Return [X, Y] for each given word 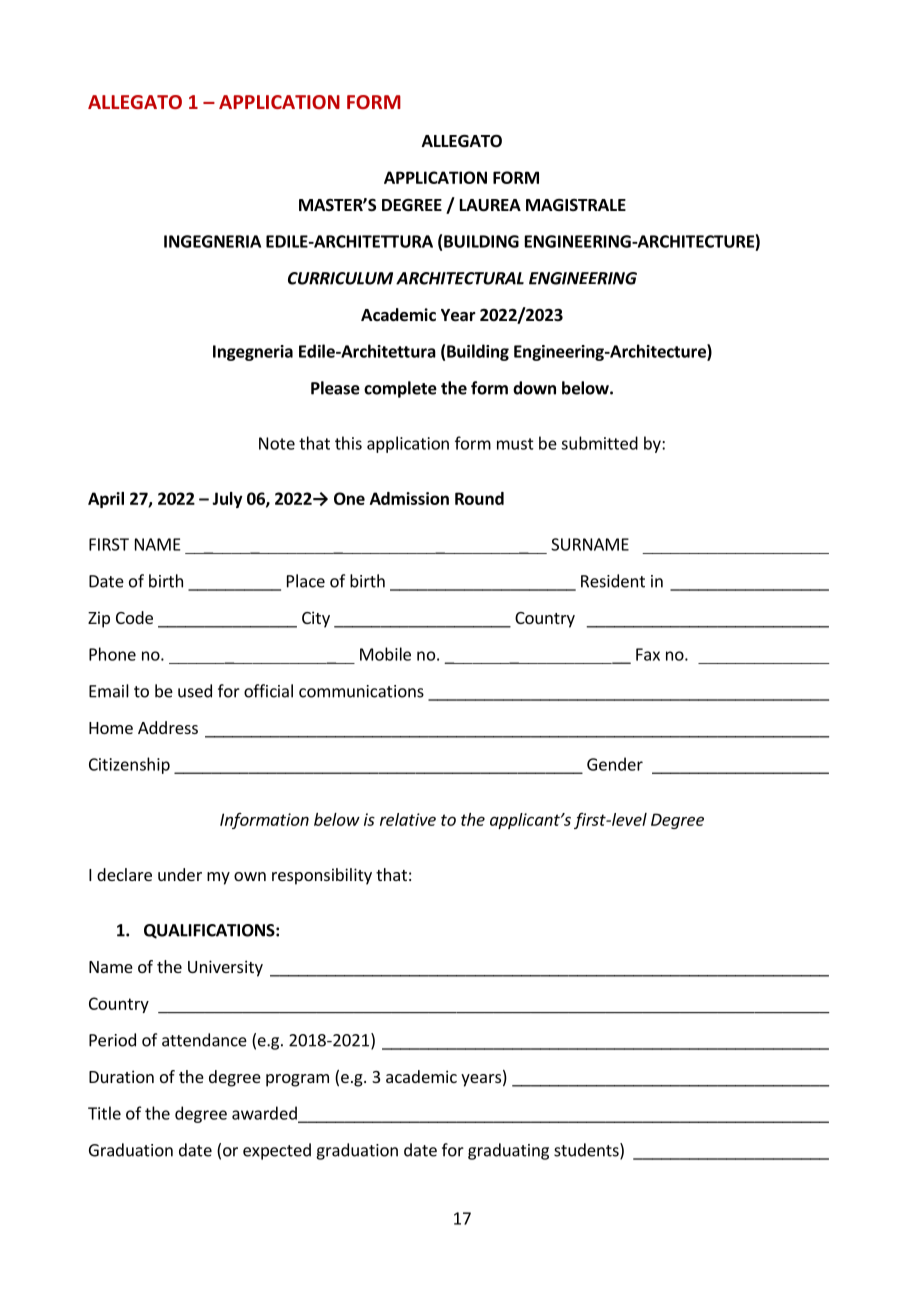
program [297, 1080]
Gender [615, 764]
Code [134, 617]
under [180, 874]
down [534, 388]
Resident [613, 581]
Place [306, 581]
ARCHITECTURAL [460, 278]
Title [104, 1113]
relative [408, 819]
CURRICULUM [340, 278]
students [587, 1151]
